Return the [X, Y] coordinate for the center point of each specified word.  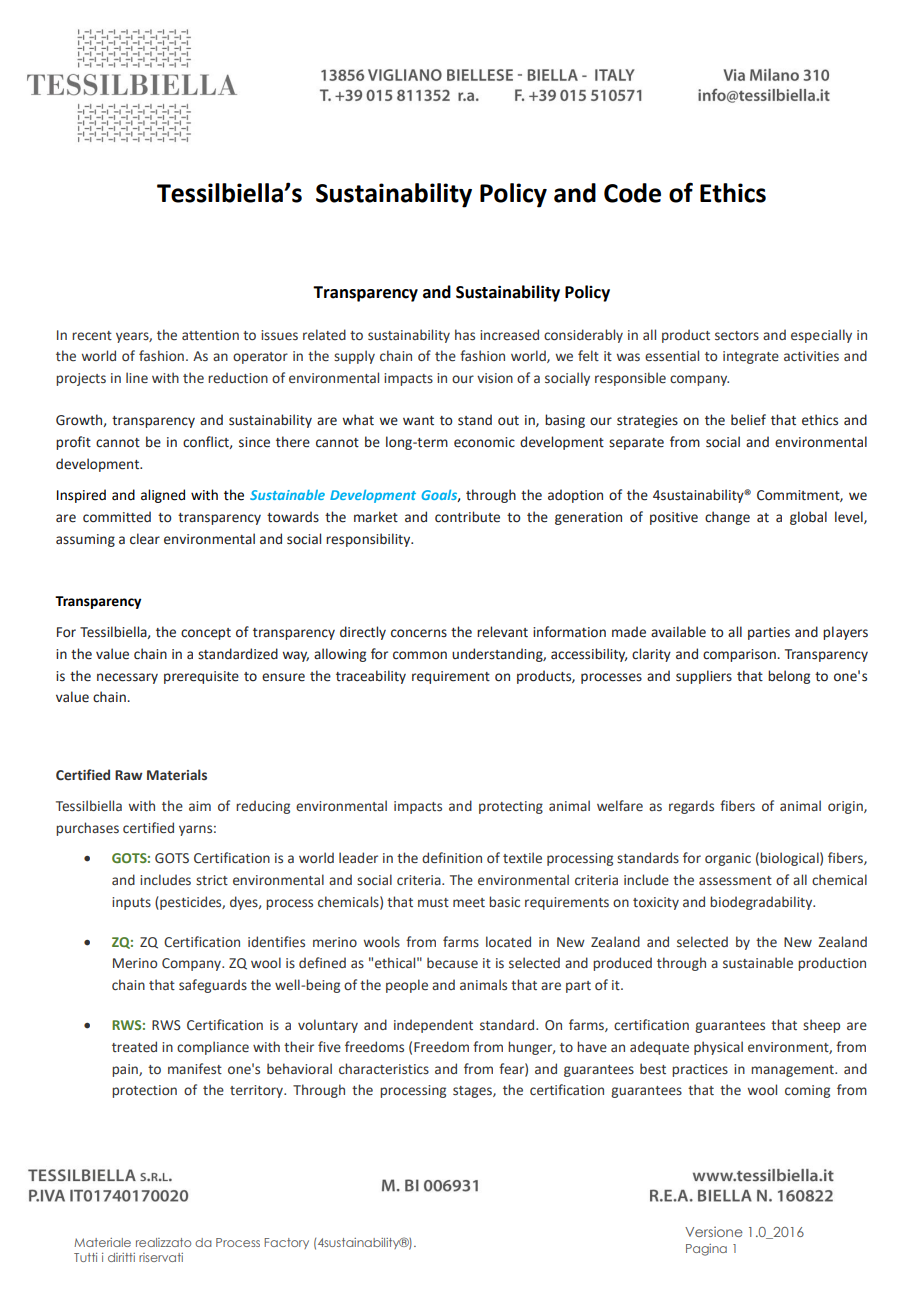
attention [210, 335]
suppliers [704, 677]
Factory [286, 1243]
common [420, 655]
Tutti [85, 1257]
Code [632, 193]
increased [509, 335]
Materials [177, 774]
